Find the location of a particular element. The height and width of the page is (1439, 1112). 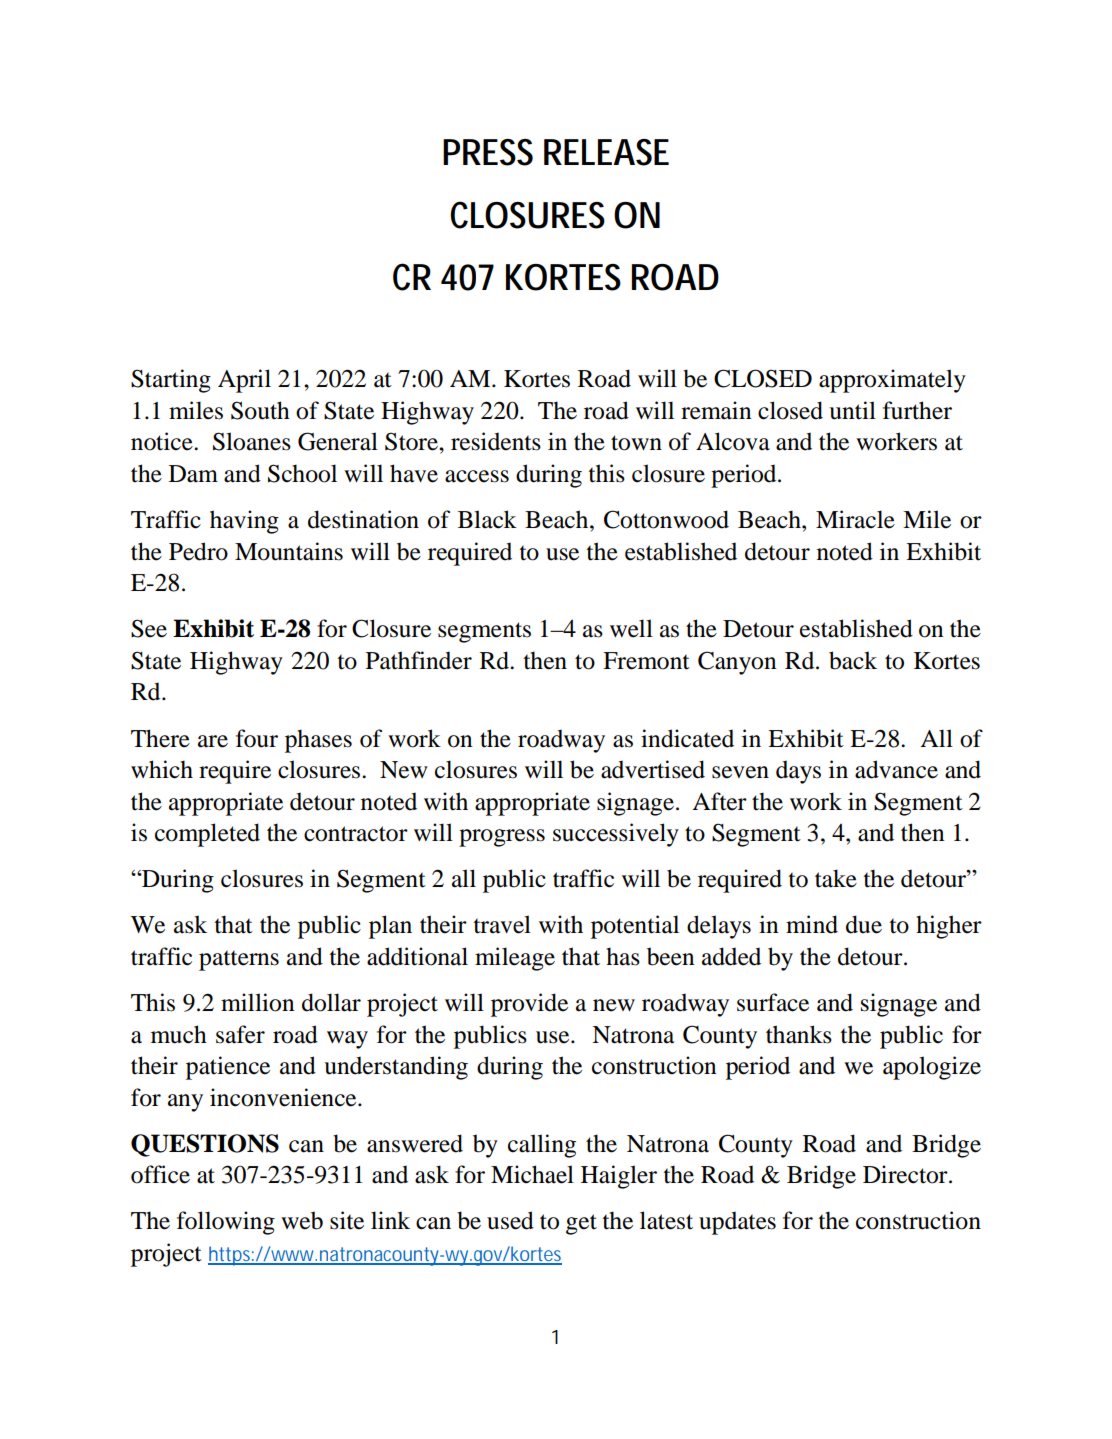

Michael is located at coordinates (532, 1174).
